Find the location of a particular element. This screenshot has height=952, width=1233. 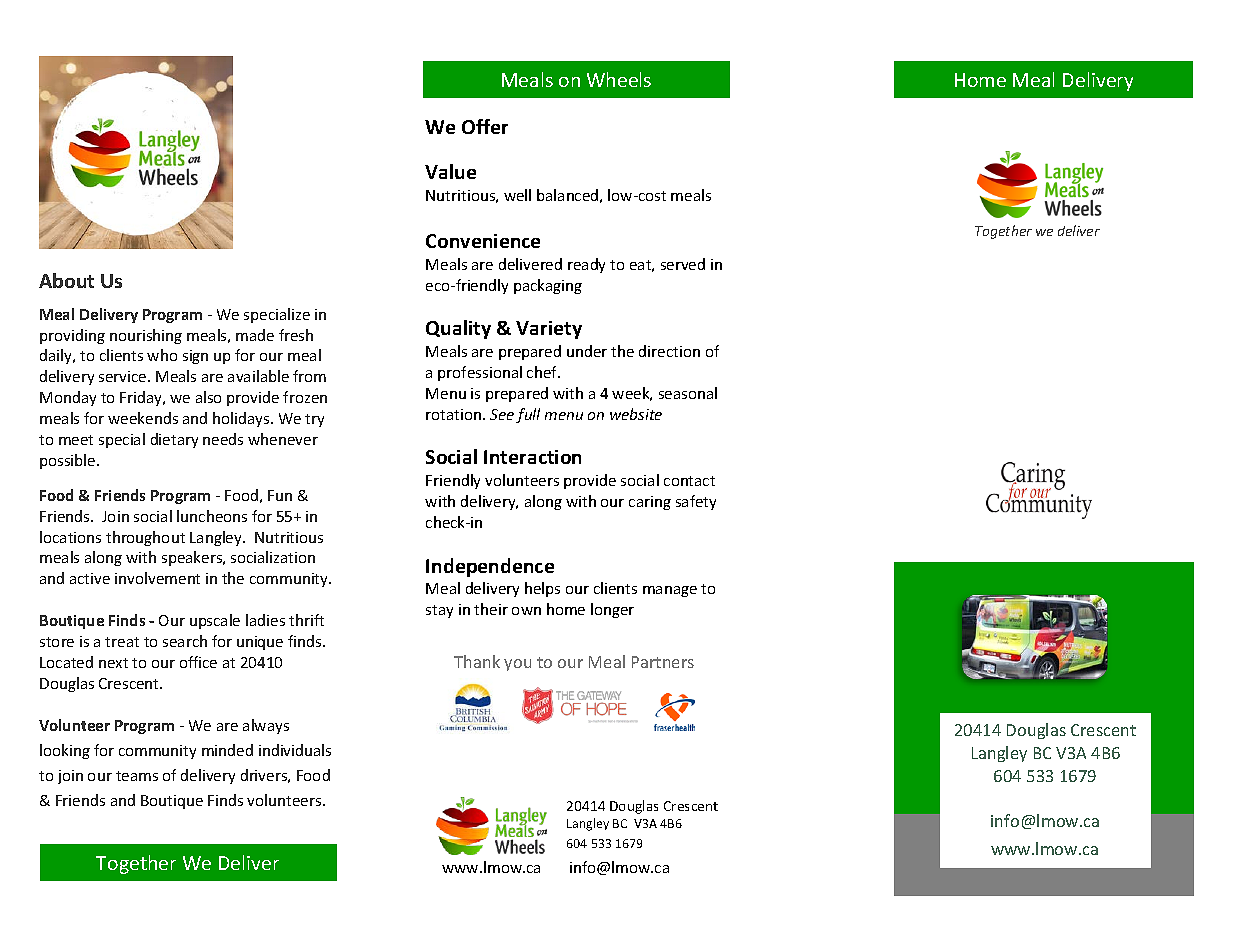

looking is located at coordinates (65, 751).
